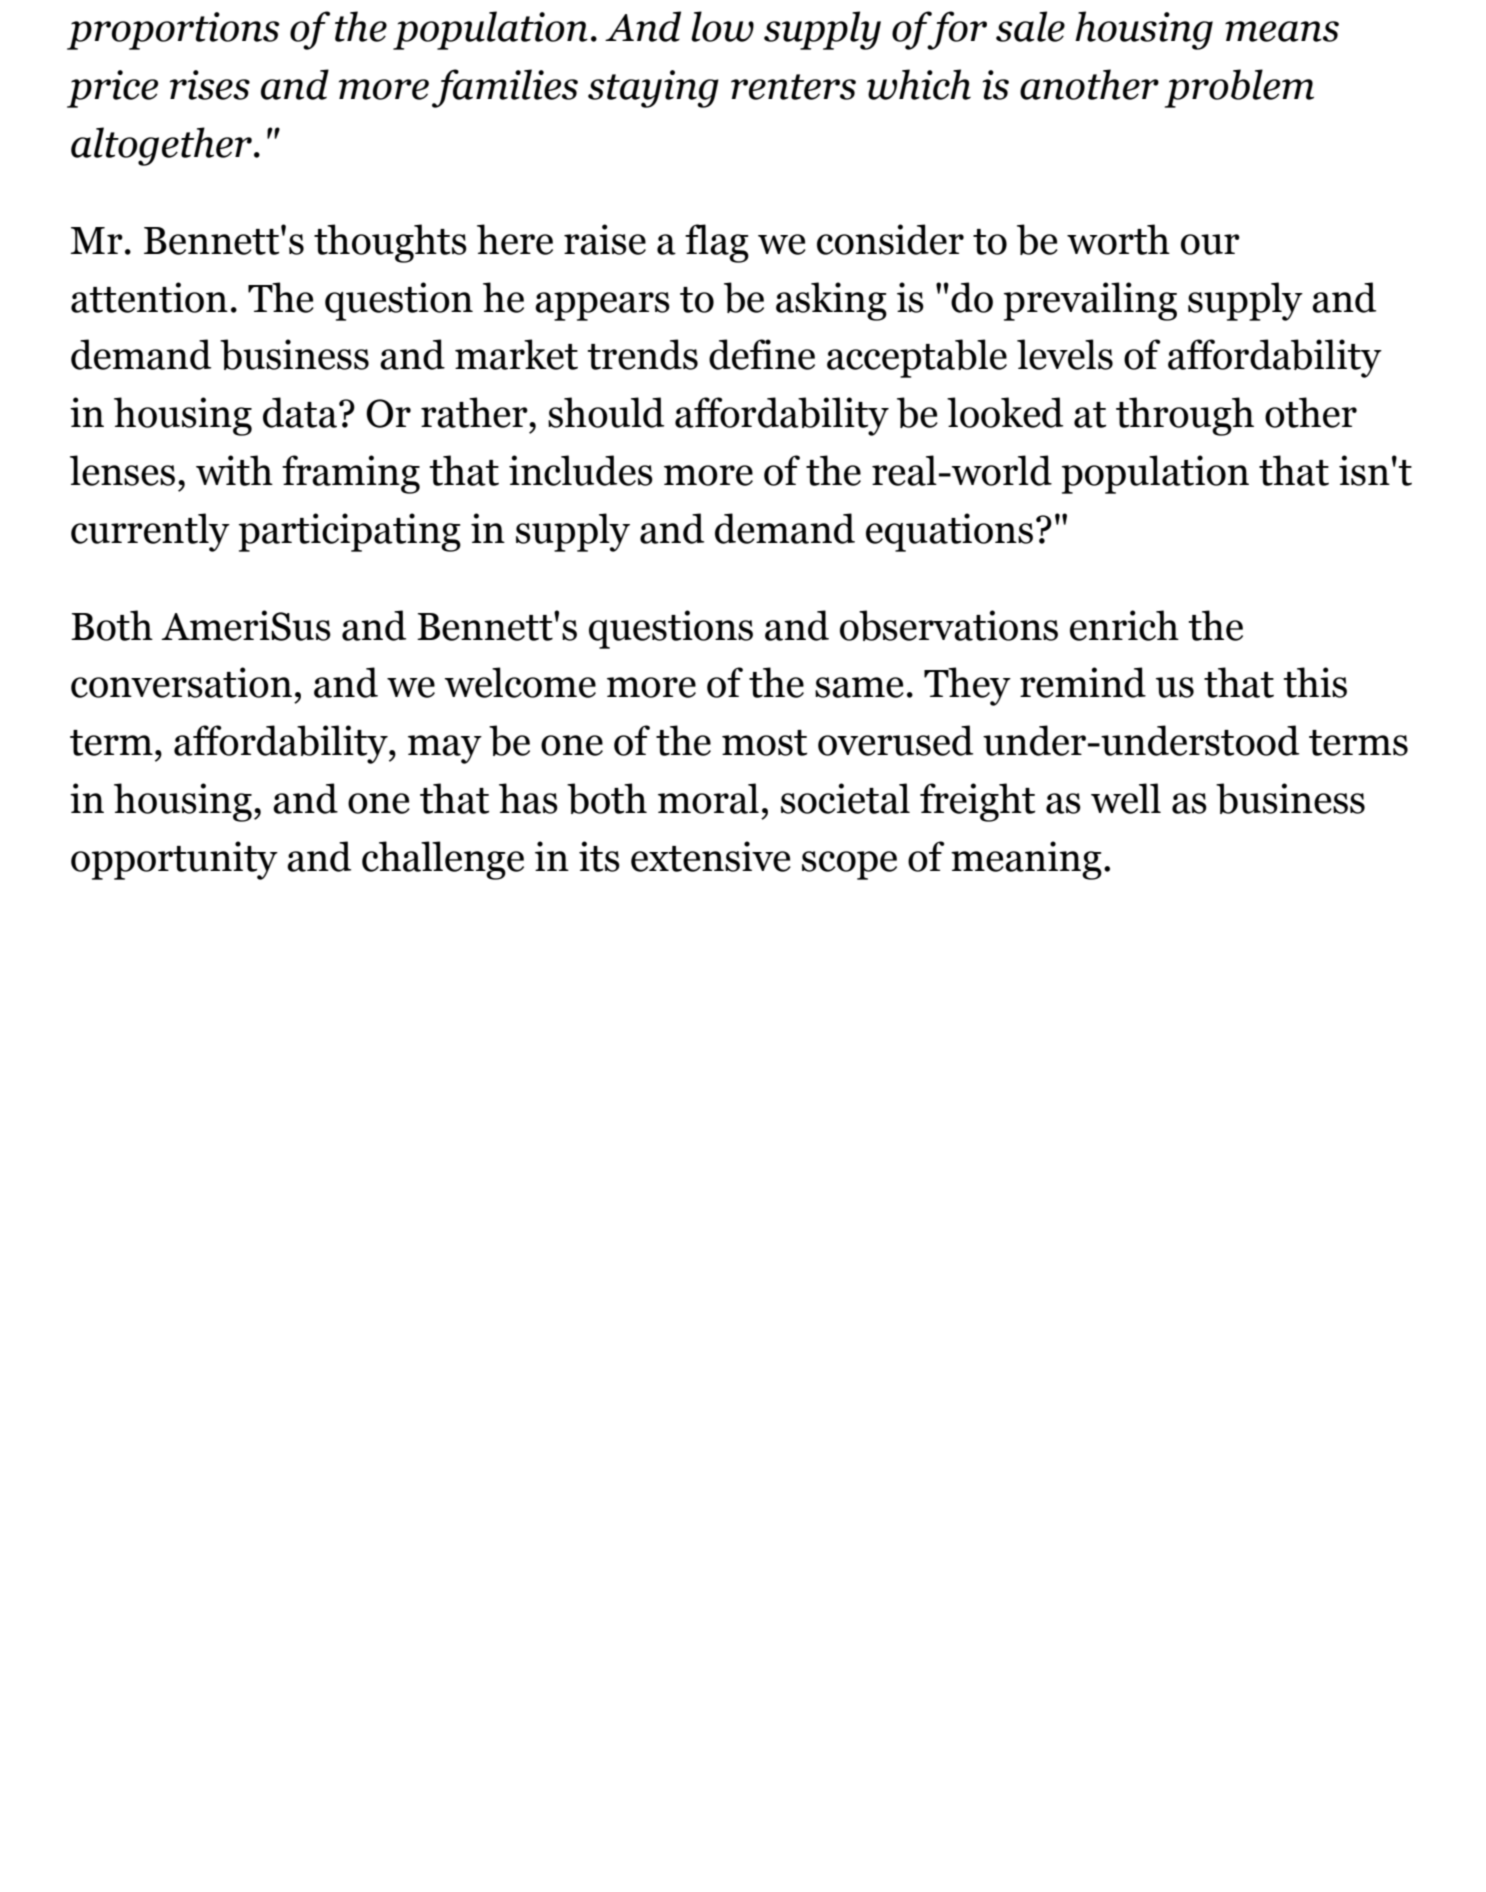  Describe the element at coordinates (174, 860) in the screenshot. I see `opportunity` at that location.
